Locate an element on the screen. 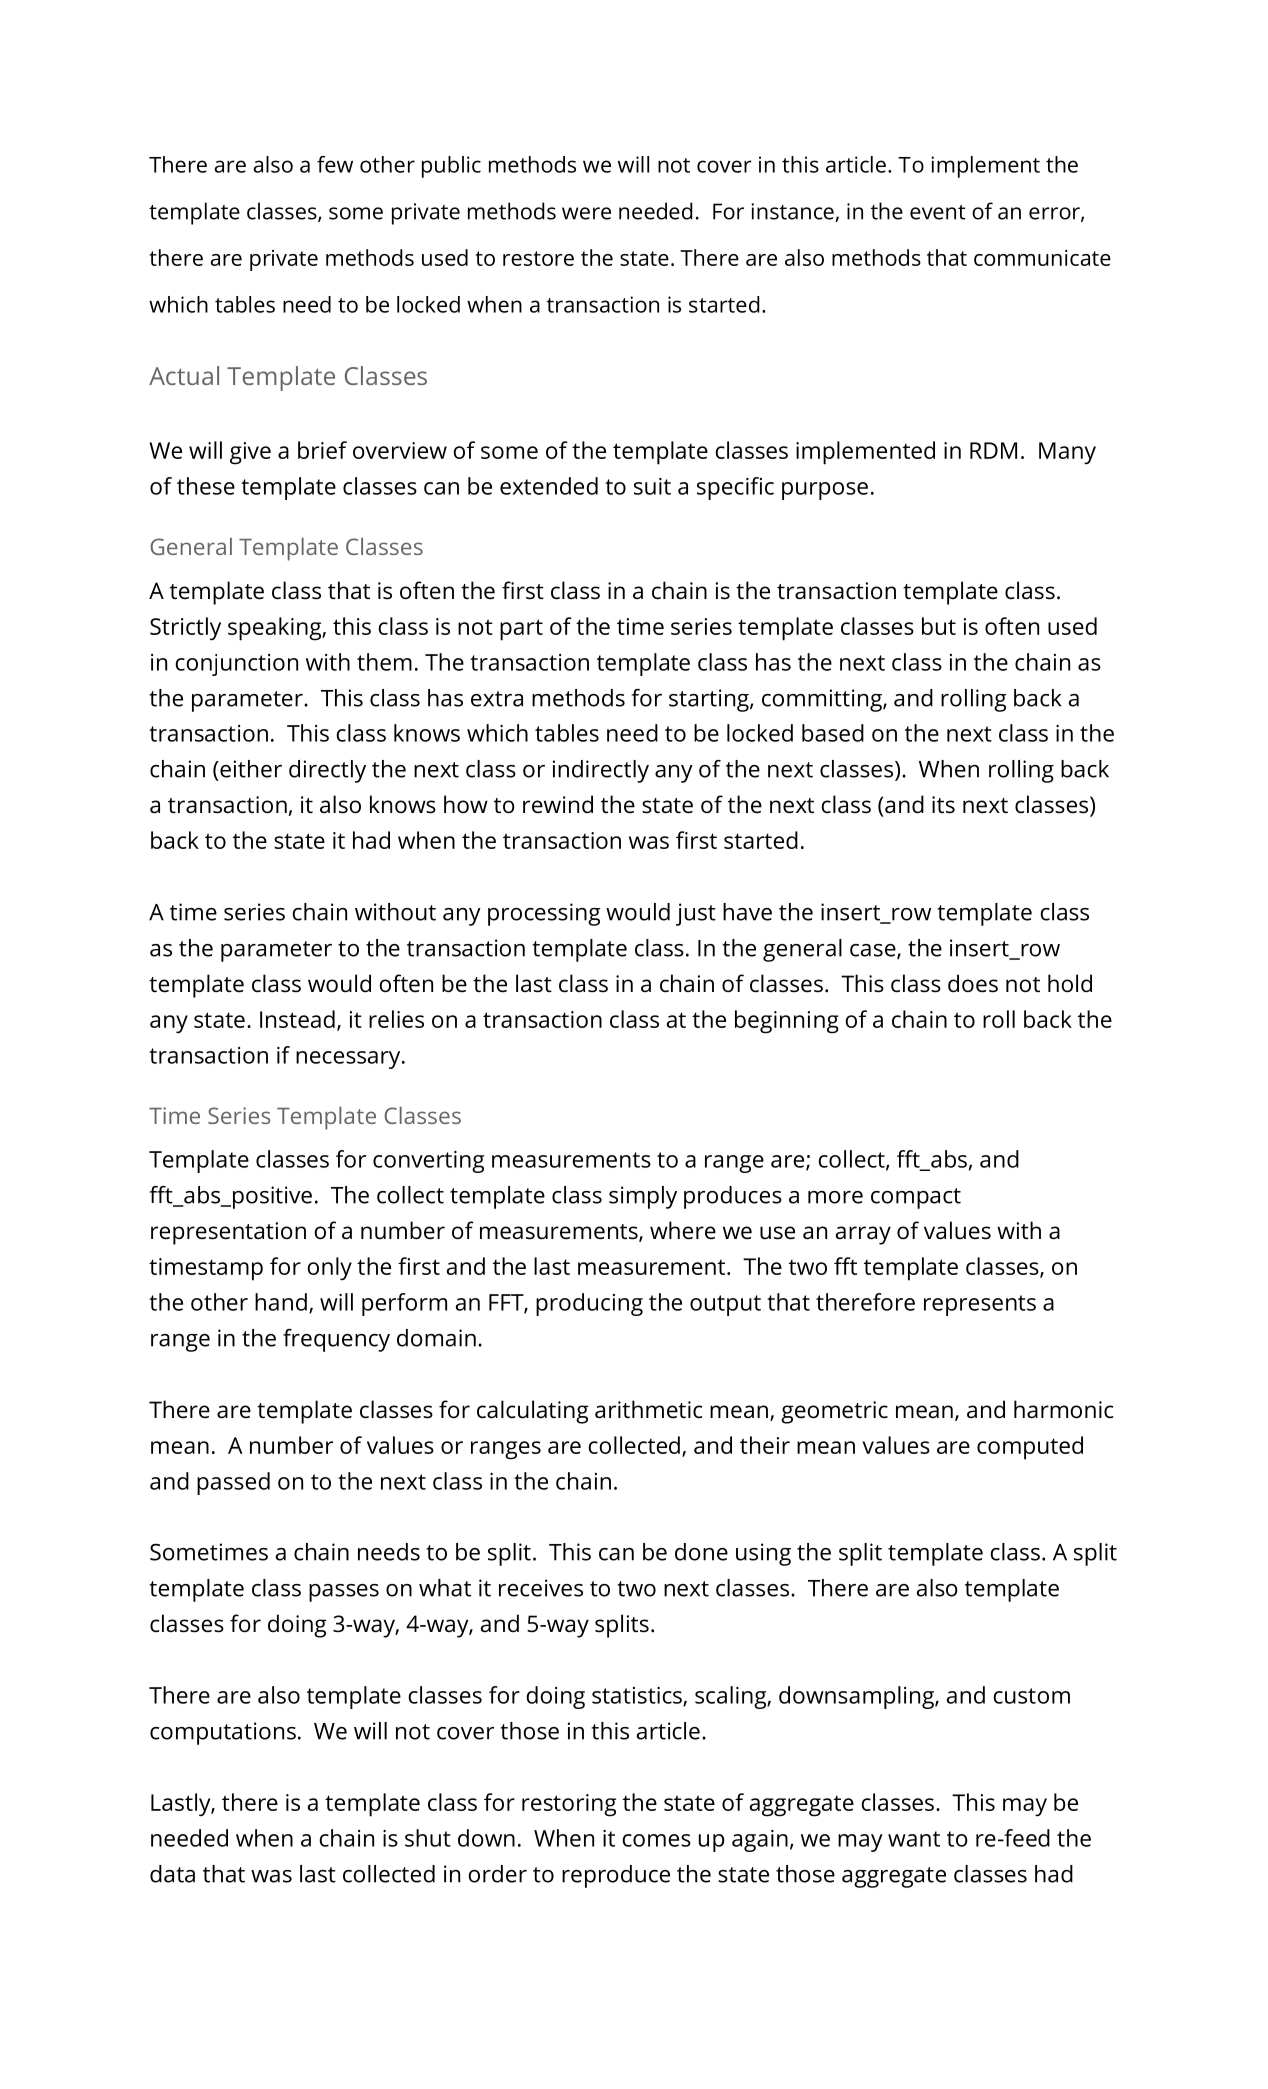  Instead is located at coordinates (297, 1019).
